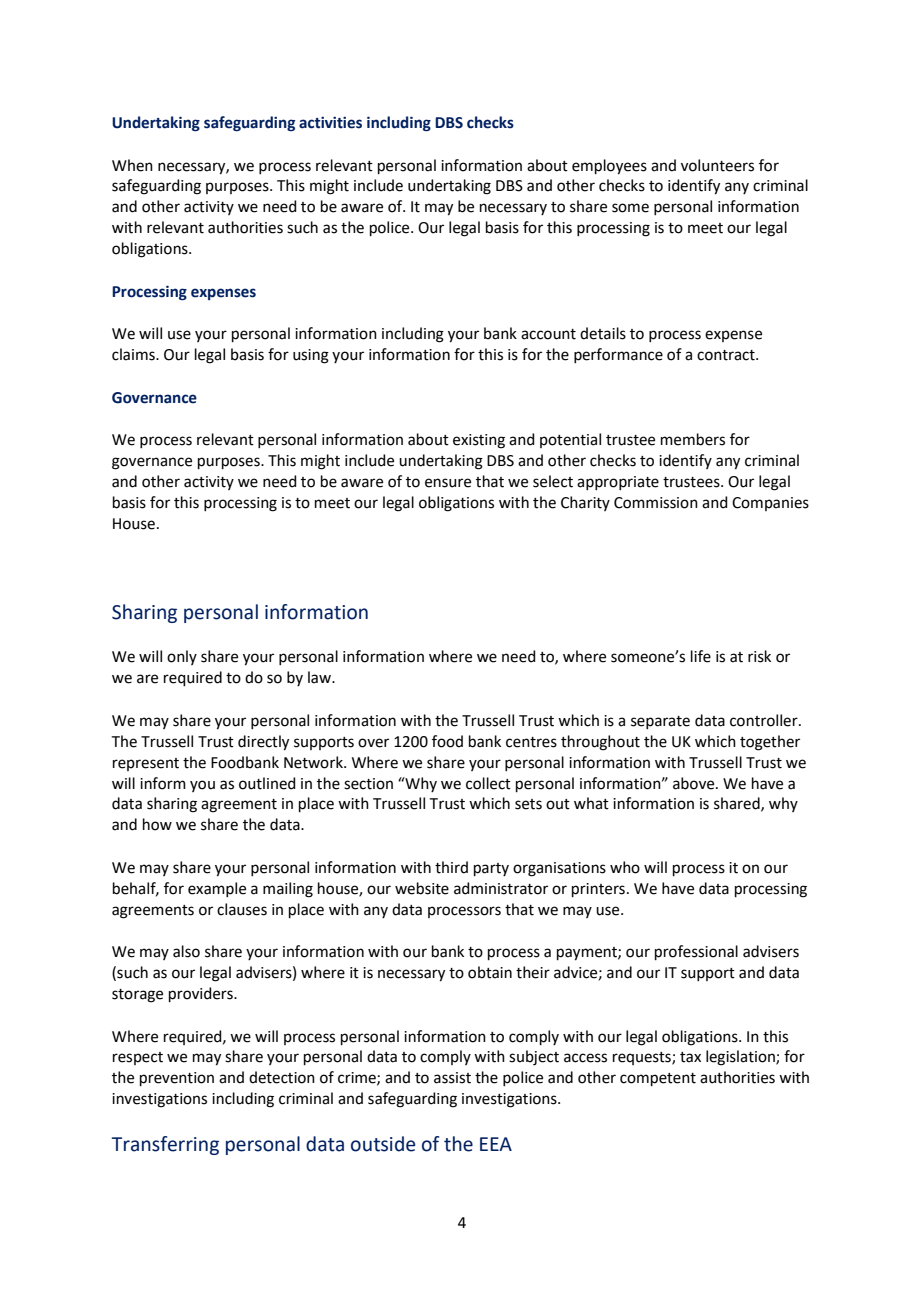 This screenshot has width=924, height=1308. Describe the element at coordinates (182, 657) in the screenshot. I see `only` at that location.
